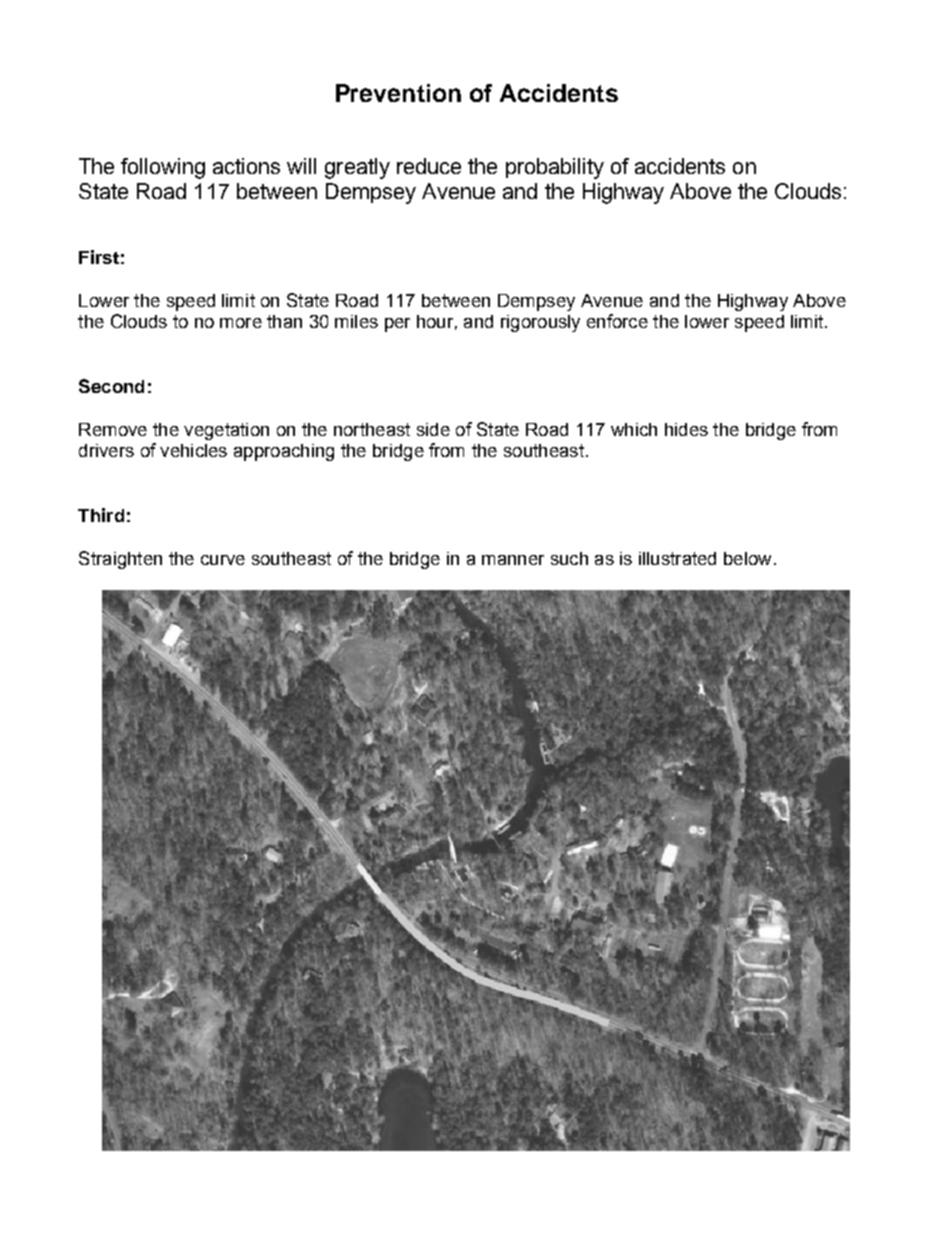 Image resolution: width=952 pixels, height=1233 pixels. What do you see at coordinates (223, 560) in the page?
I see `curve` at bounding box center [223, 560].
